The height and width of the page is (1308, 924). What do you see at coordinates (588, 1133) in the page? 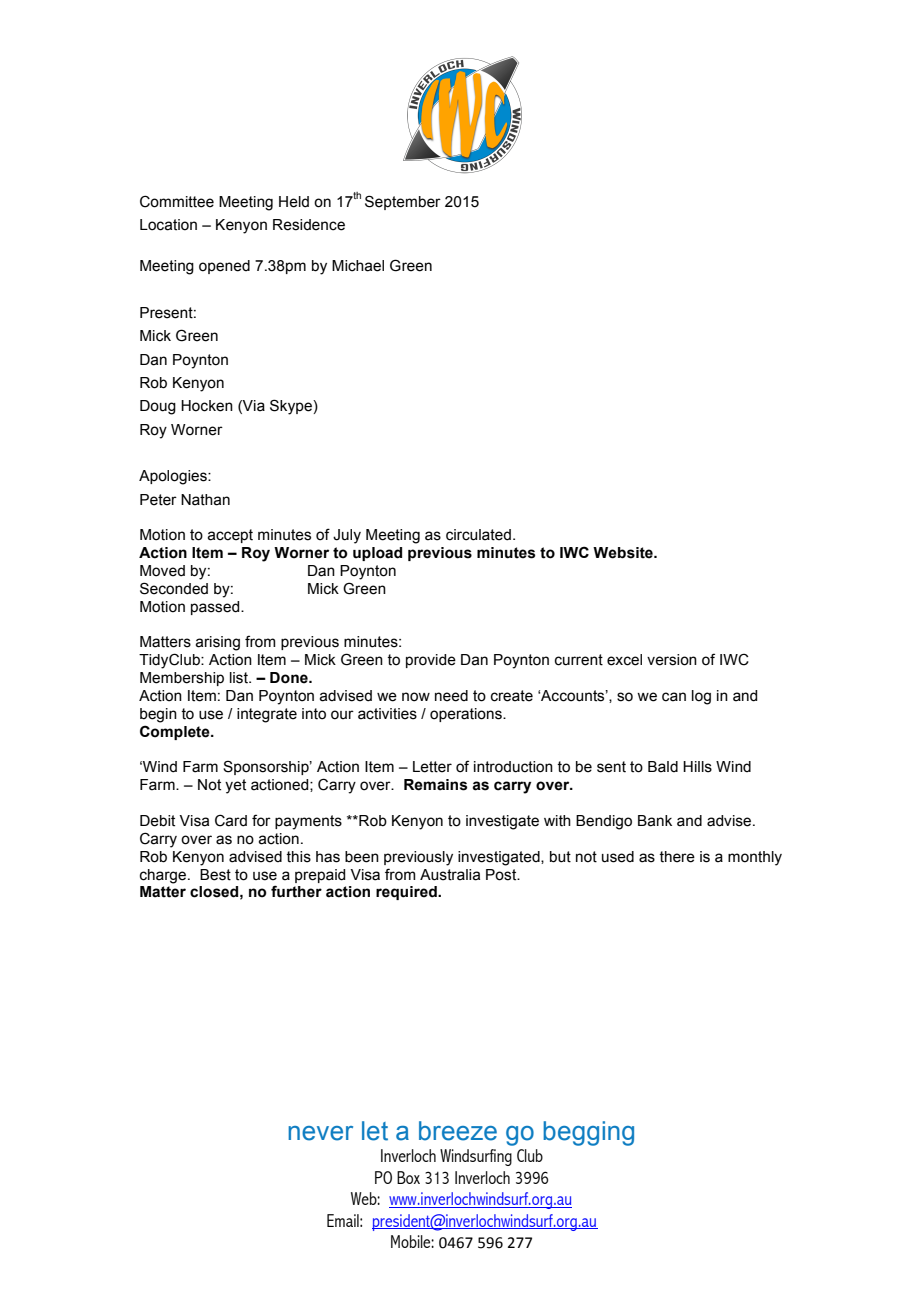
I see `begging` at bounding box center [588, 1133].
